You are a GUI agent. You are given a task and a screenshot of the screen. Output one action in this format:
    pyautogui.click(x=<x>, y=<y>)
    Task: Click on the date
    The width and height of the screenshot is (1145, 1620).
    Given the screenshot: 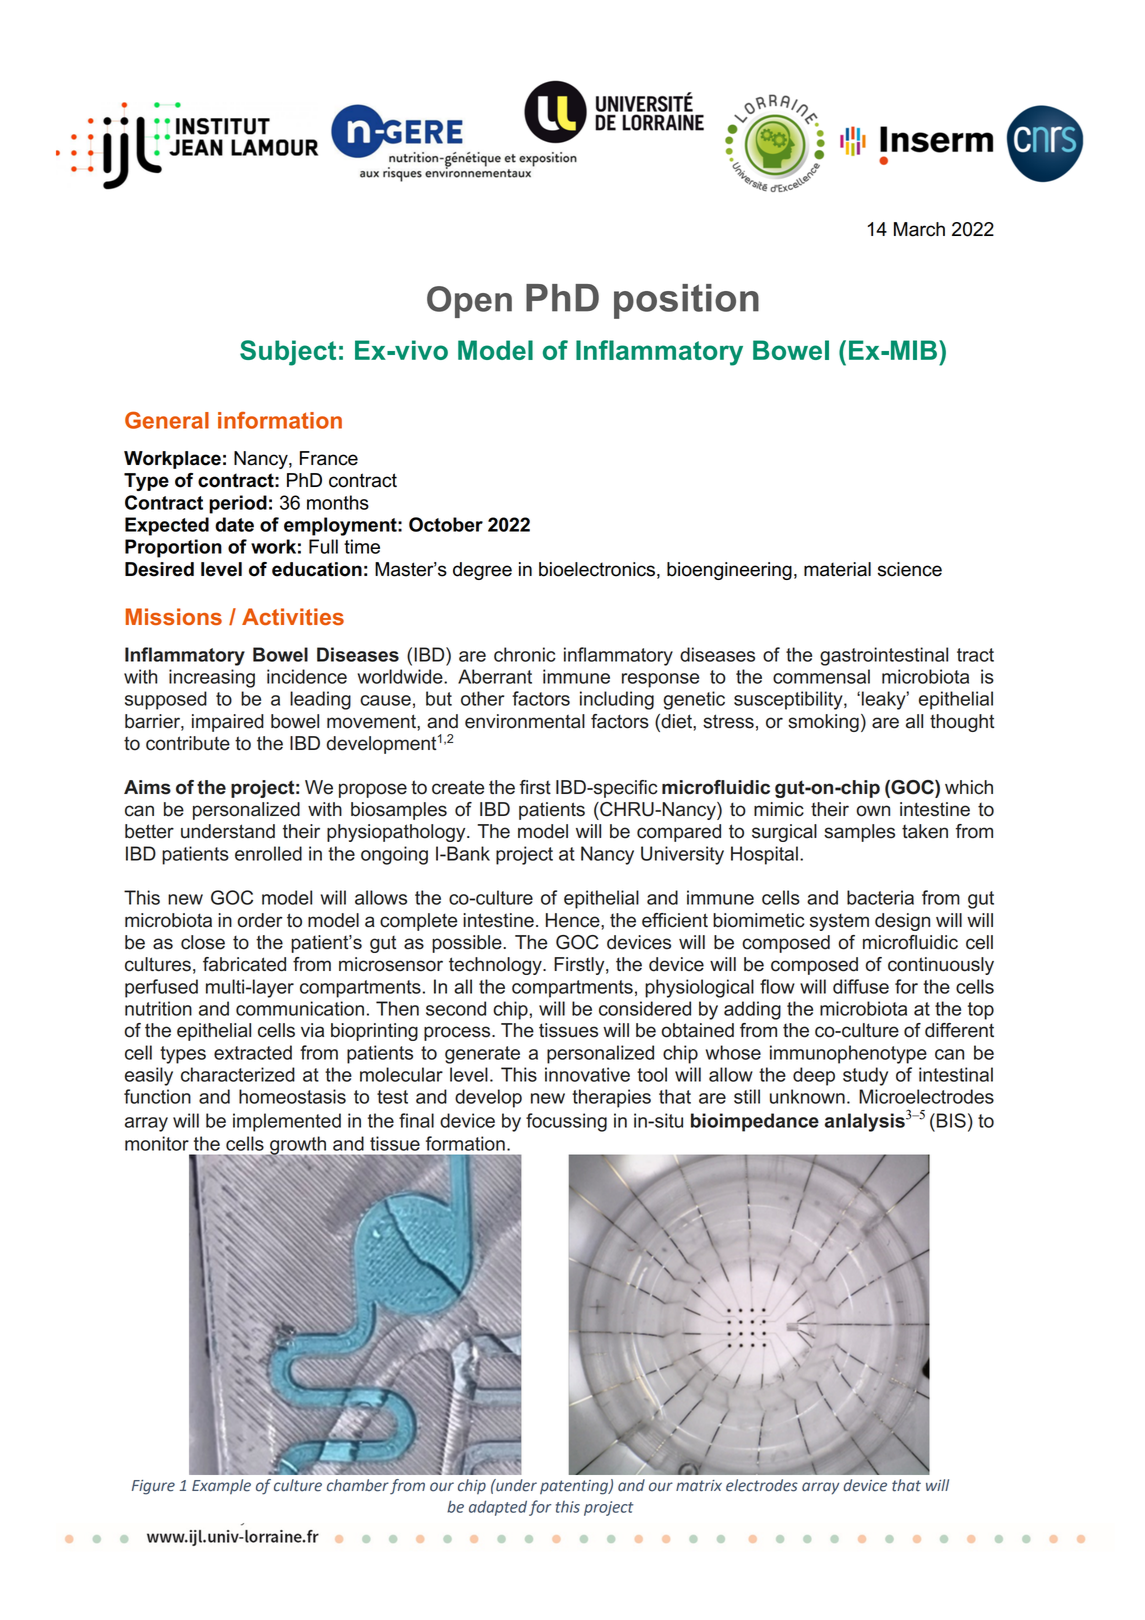 What is the action you would take?
    pyautogui.click(x=234, y=524)
